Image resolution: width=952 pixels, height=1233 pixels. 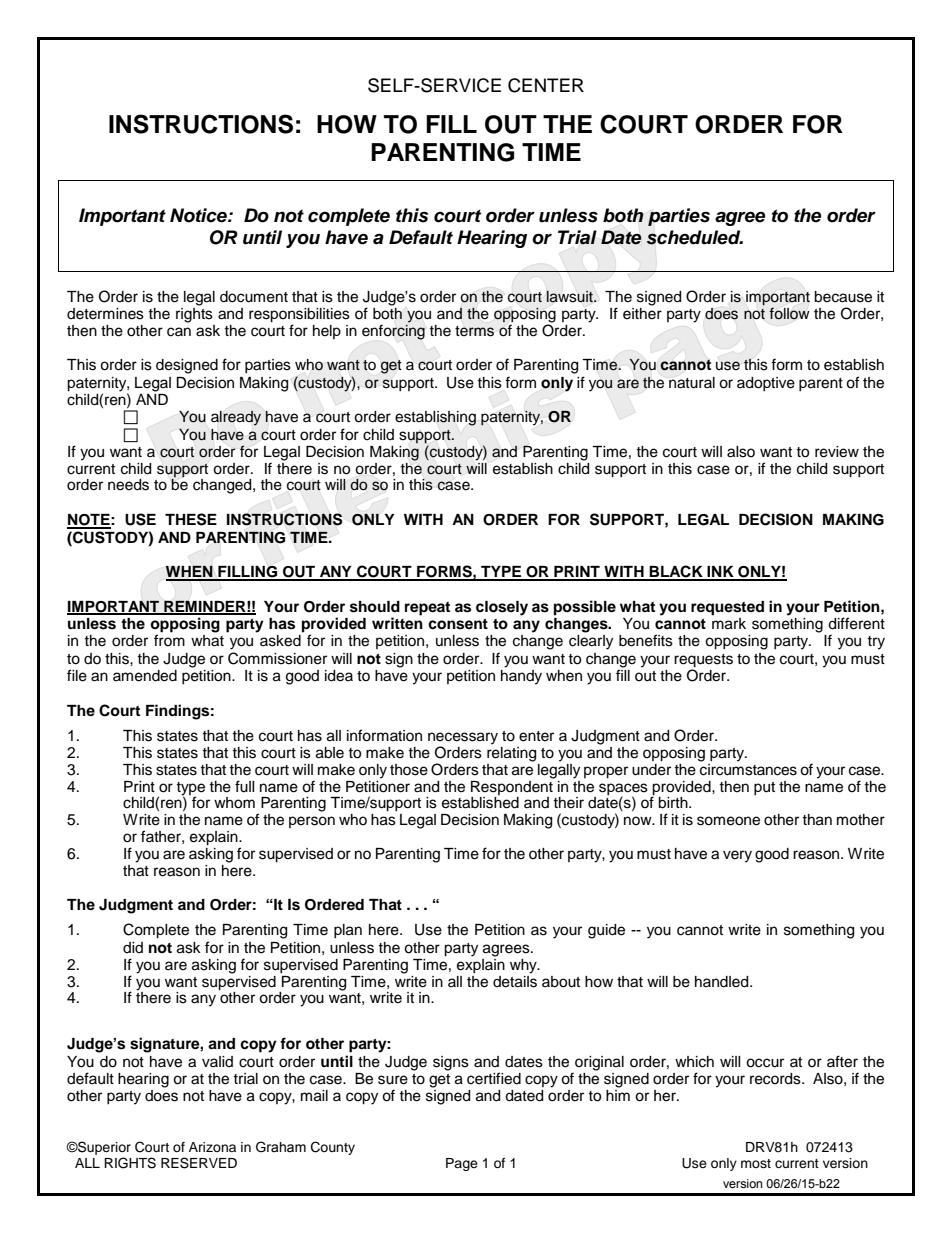 What do you see at coordinates (502, 608) in the screenshot?
I see `closely` at bounding box center [502, 608].
